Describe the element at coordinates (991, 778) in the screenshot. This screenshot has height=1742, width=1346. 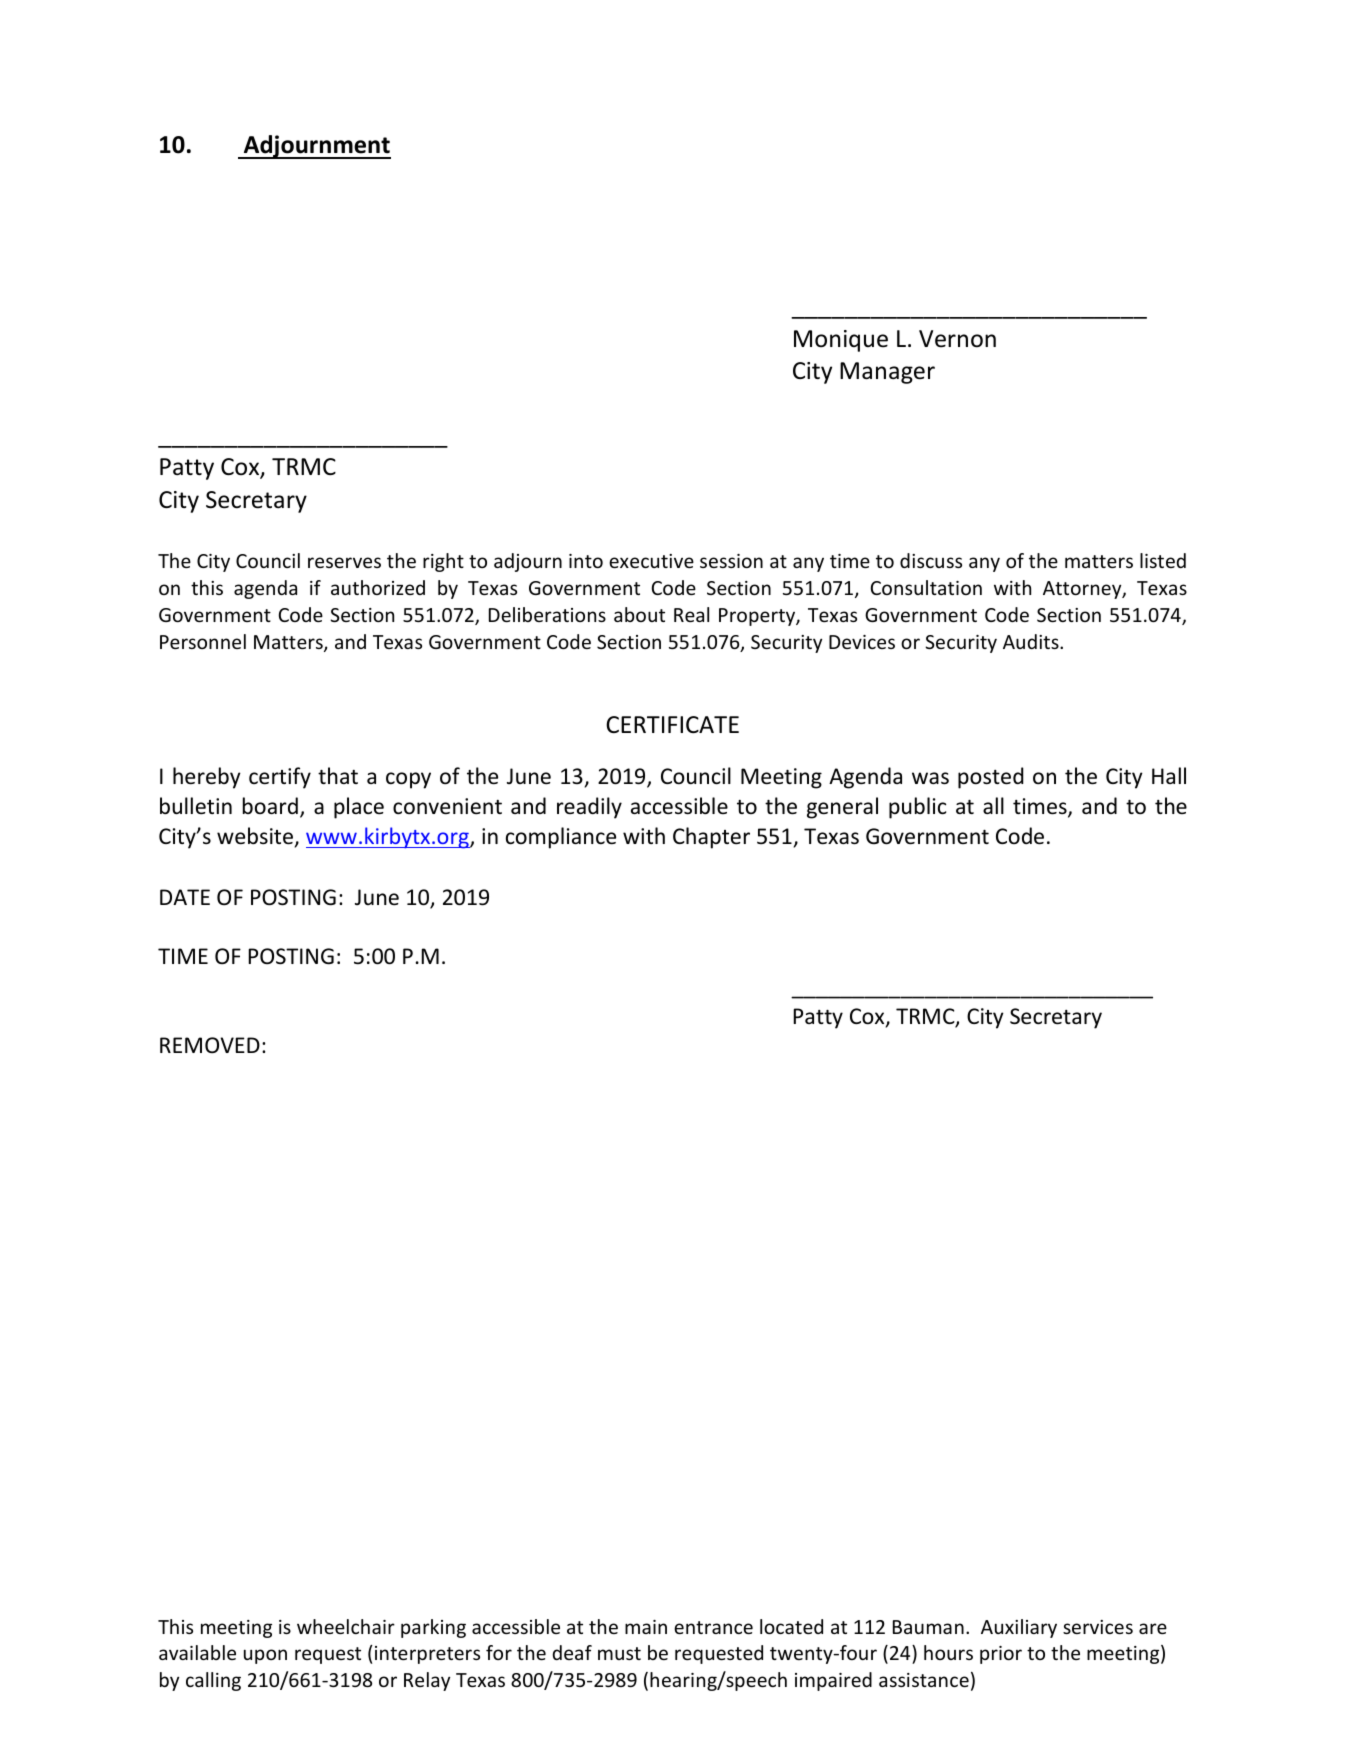
I see `posted` at that location.
